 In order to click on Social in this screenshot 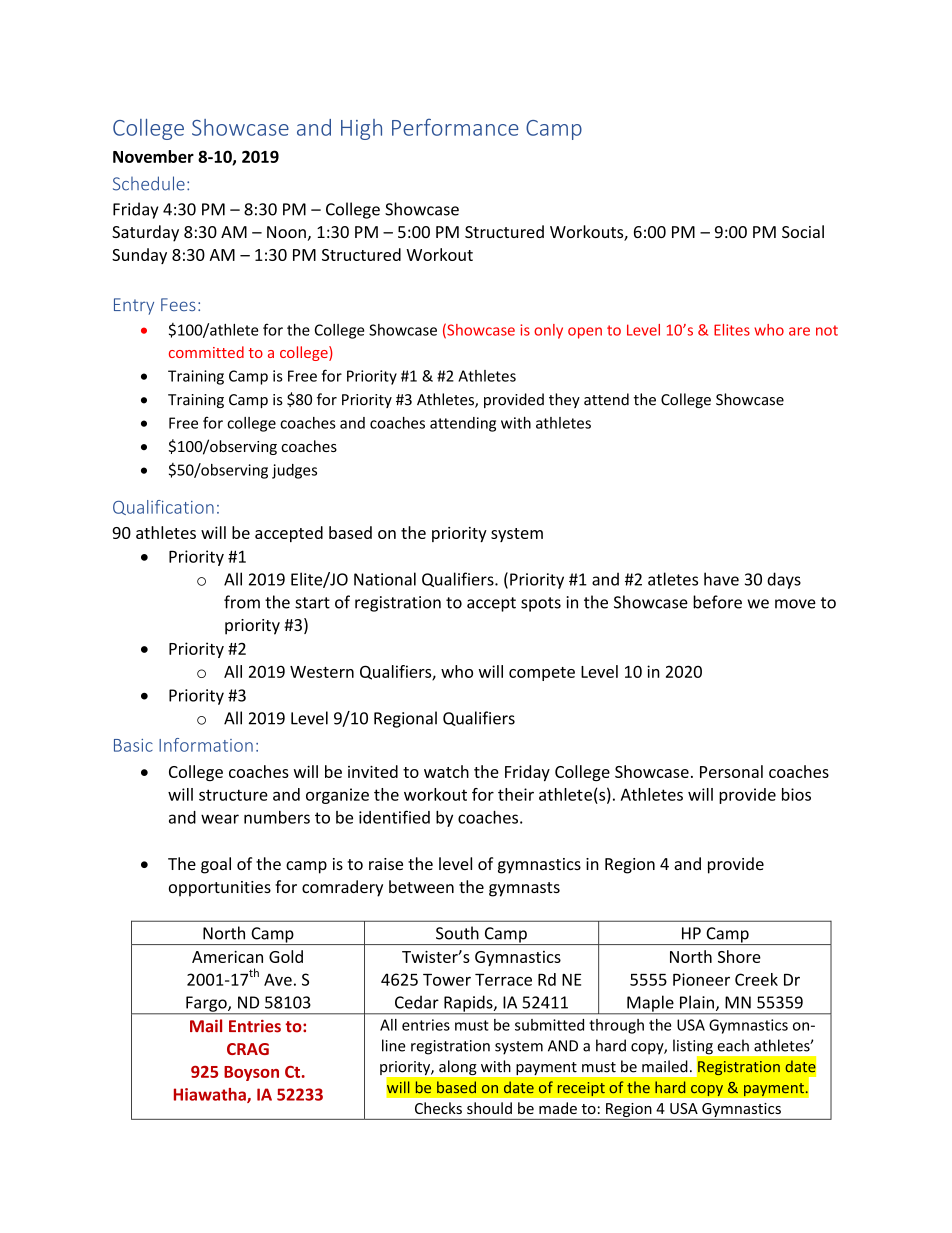, I will do `click(803, 231)`.
